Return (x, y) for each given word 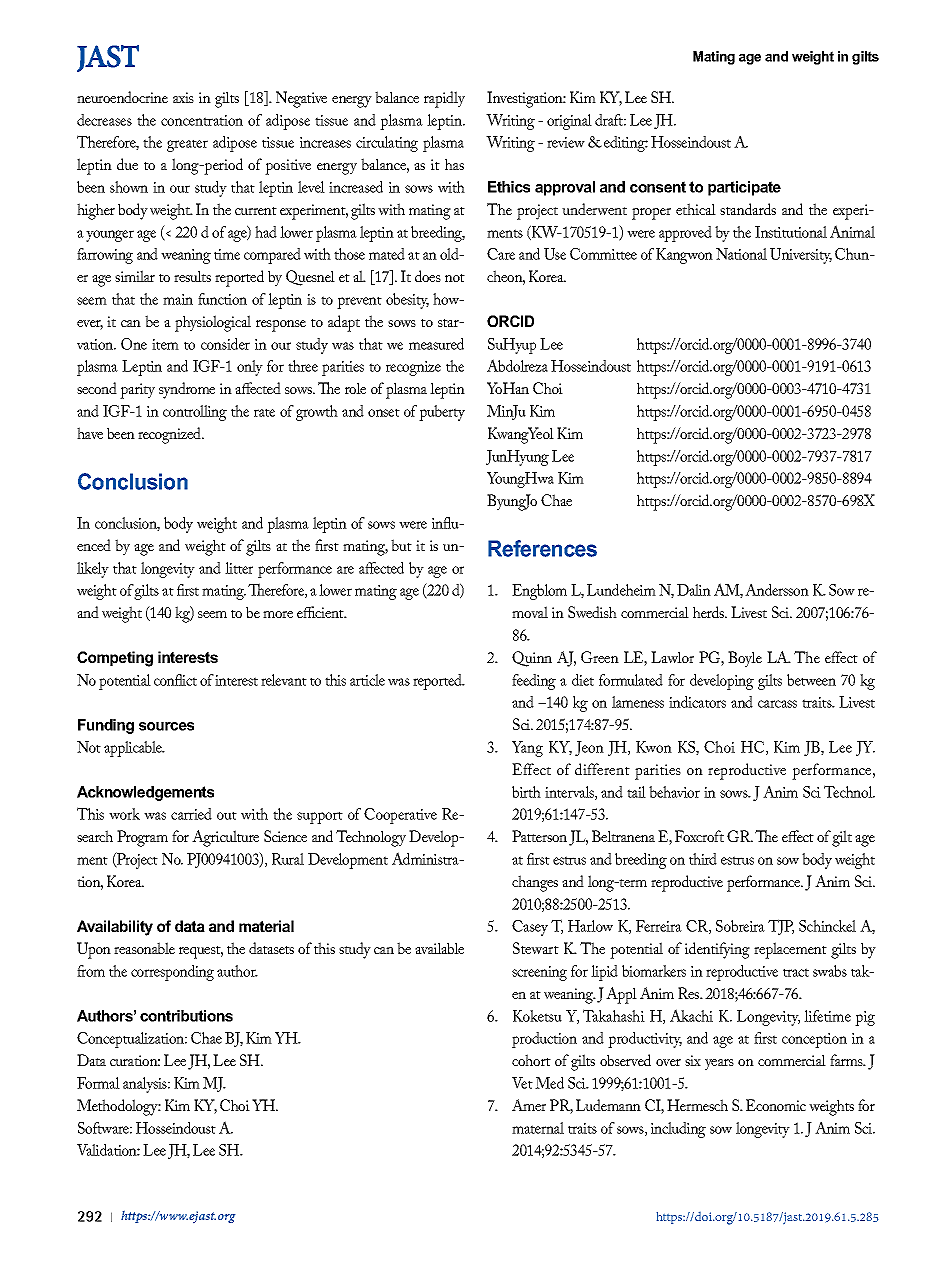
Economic (776, 1105)
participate (744, 188)
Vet (522, 1083)
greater (187, 145)
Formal (98, 1083)
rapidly (444, 99)
